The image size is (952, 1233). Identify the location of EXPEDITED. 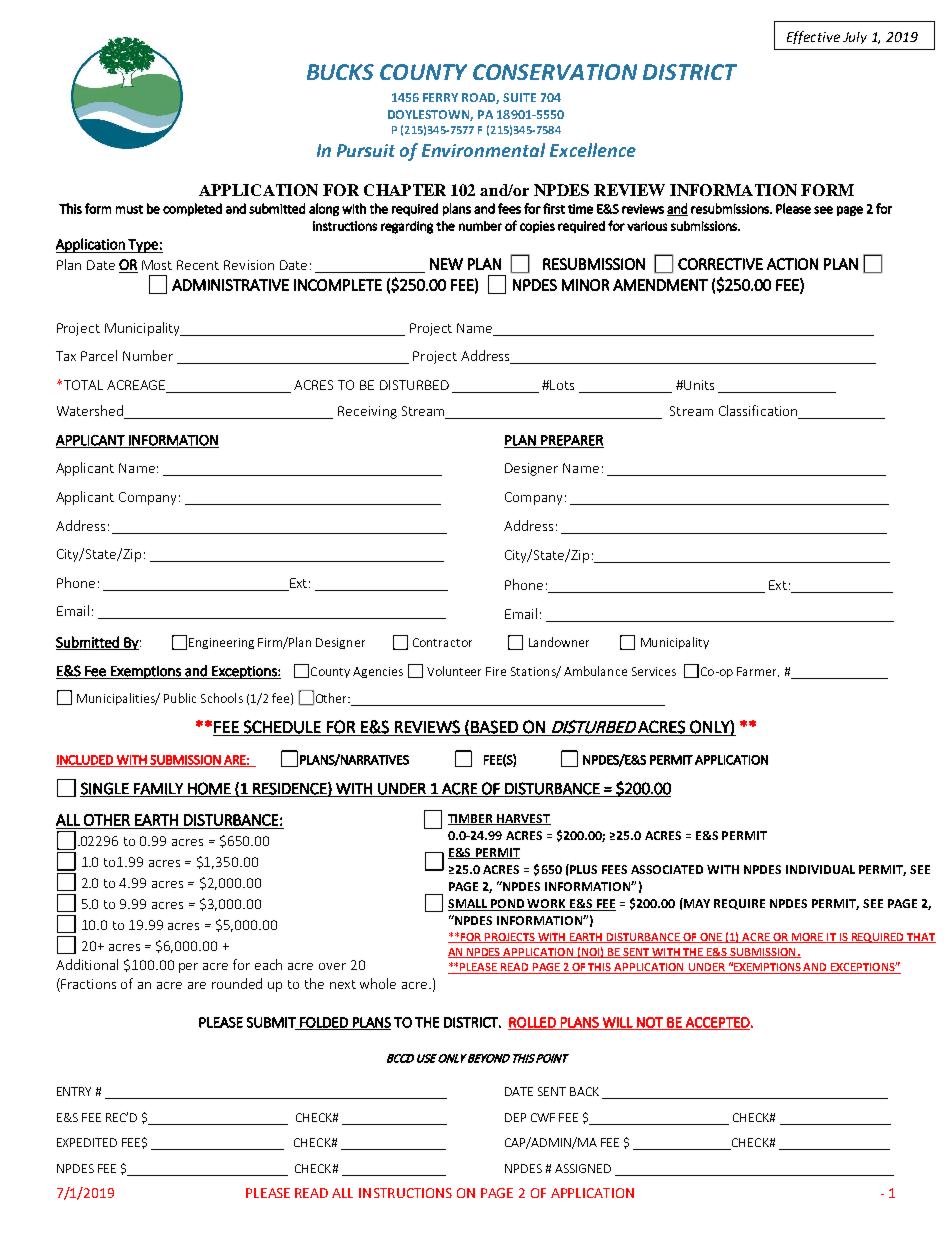
(87, 1142).
